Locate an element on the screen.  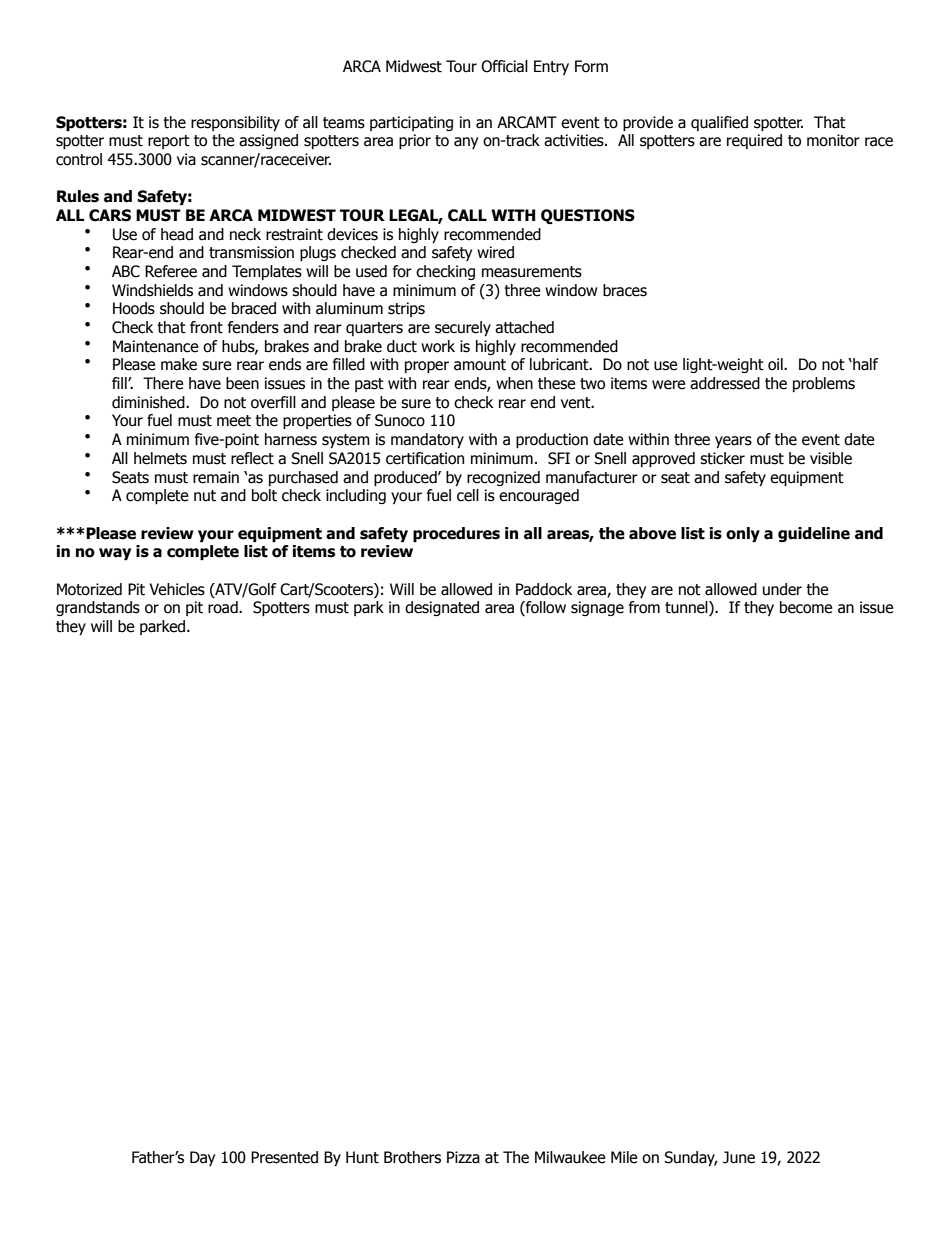
report is located at coordinates (169, 142).
